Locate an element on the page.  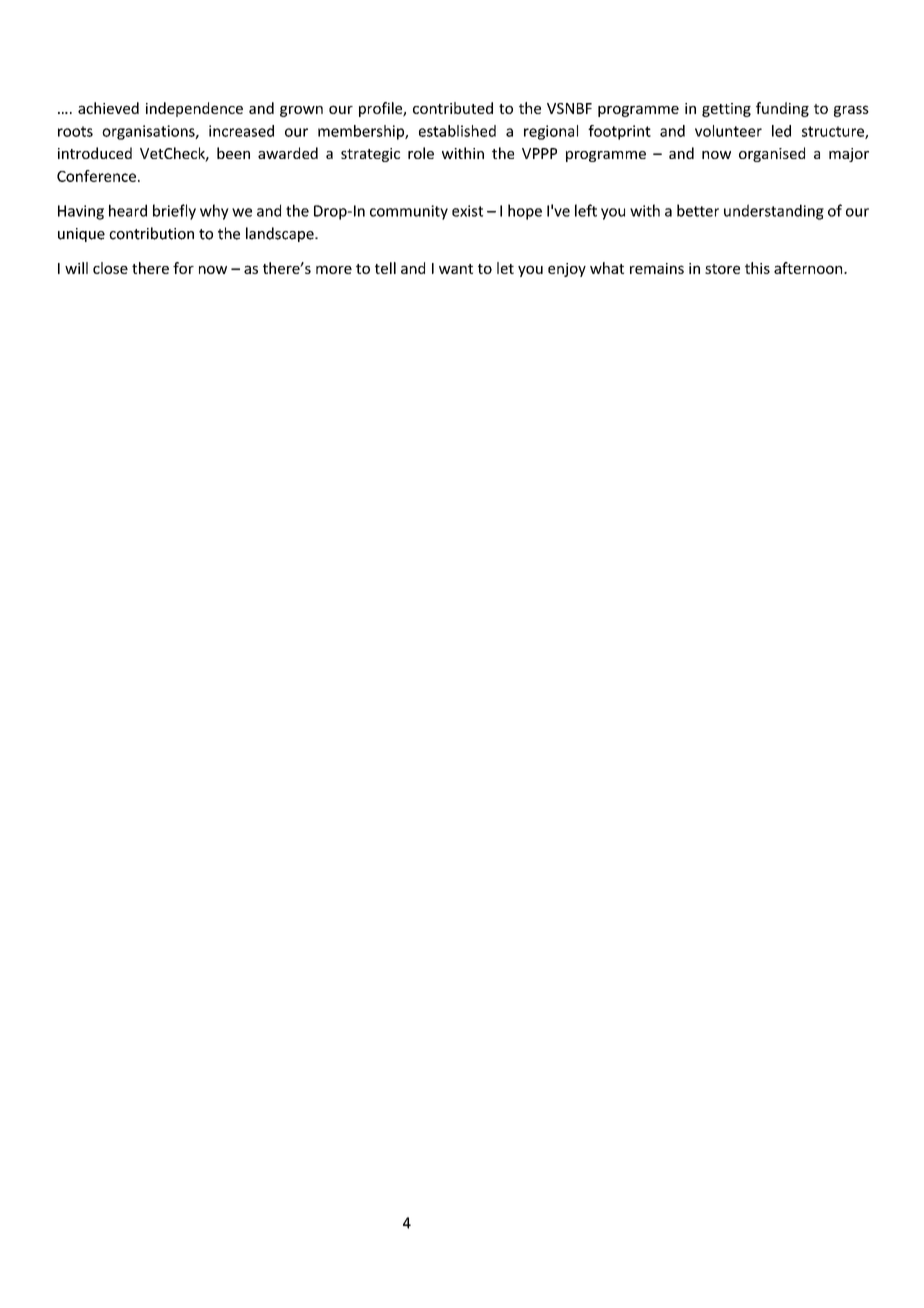
better is located at coordinates (698, 210).
